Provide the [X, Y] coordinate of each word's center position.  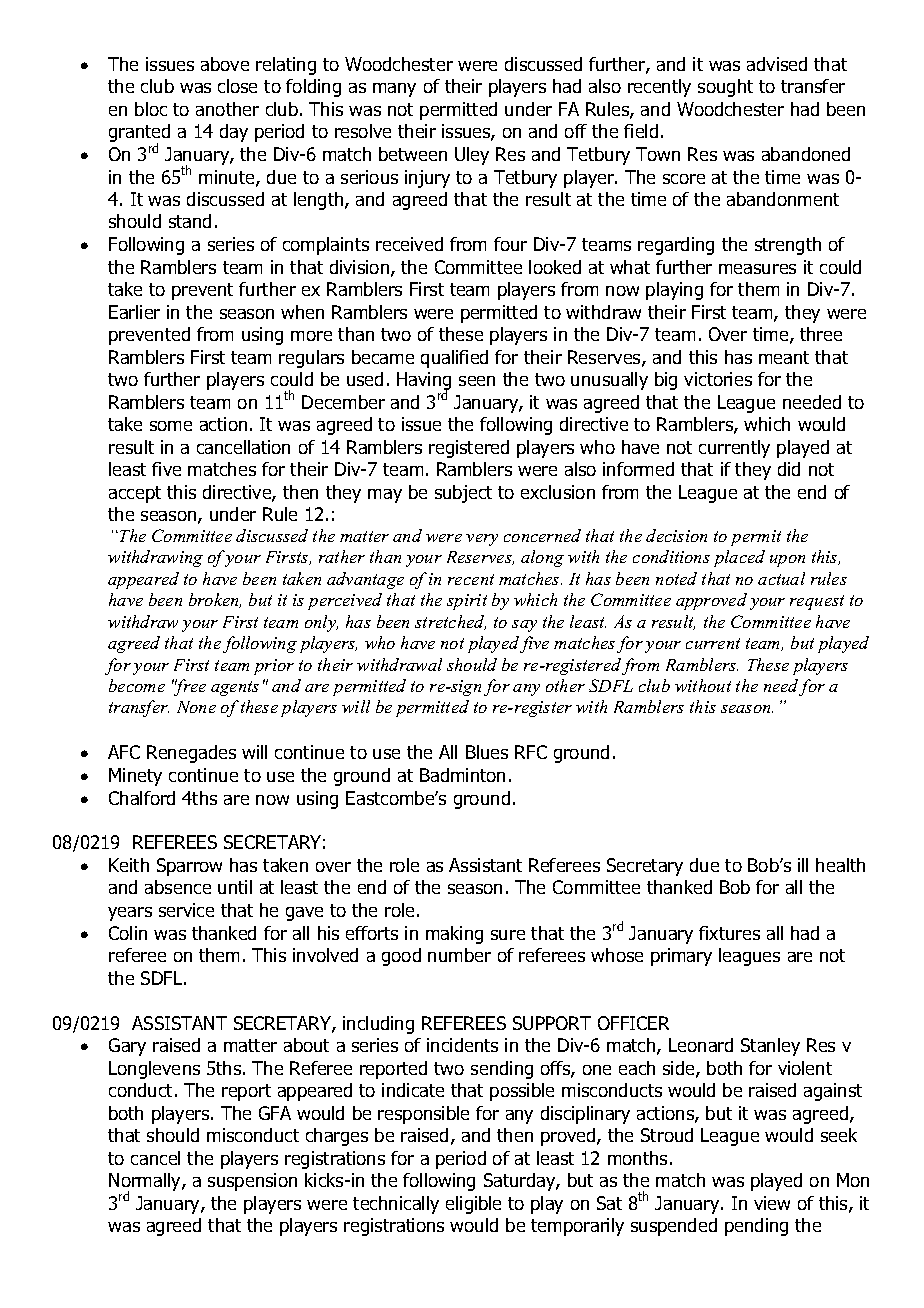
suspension [252, 1182]
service [186, 910]
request [817, 602]
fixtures [729, 933]
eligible [473, 1205]
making [454, 935]
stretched [450, 622]
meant [784, 357]
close [237, 86]
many [394, 90]
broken [215, 600]
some [171, 426]
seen [477, 381]
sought [725, 88]
